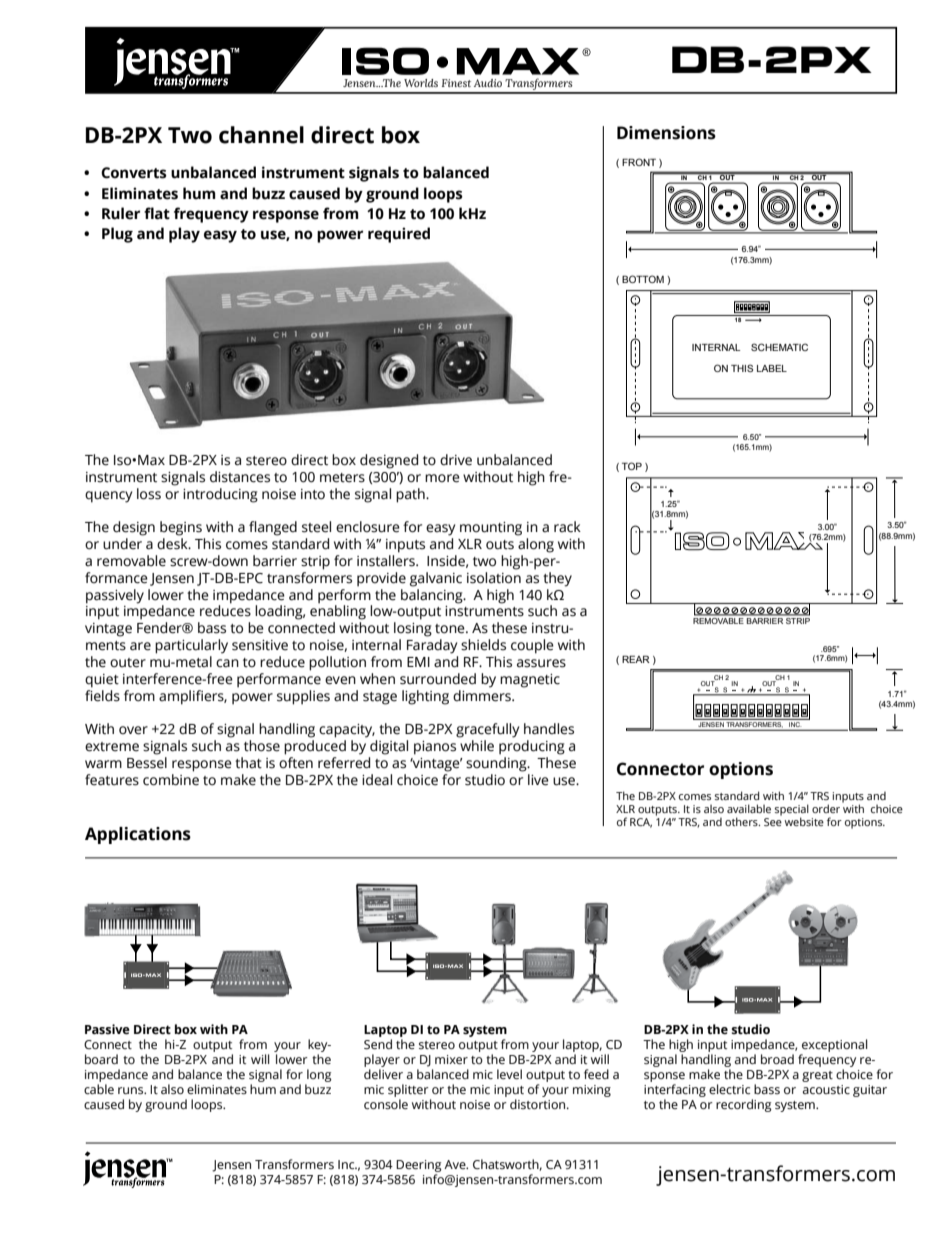 Image resolution: width=952 pixels, height=1233 pixels. I want to click on tone, so click(451, 629).
